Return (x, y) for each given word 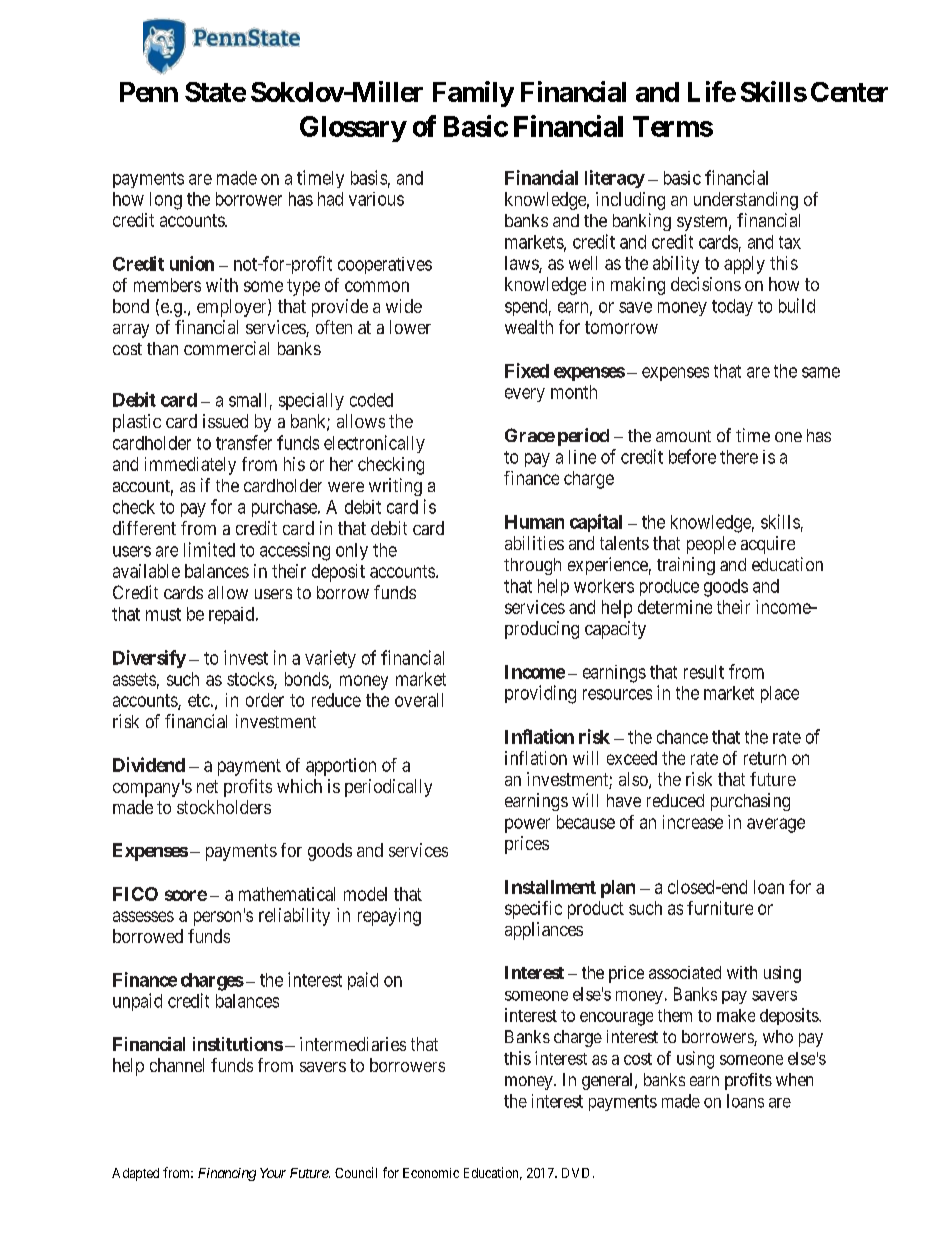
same (821, 372)
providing (540, 694)
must (163, 614)
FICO (135, 894)
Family (473, 94)
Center (849, 92)
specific (533, 910)
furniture (720, 908)
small (247, 400)
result (704, 672)
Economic (431, 1173)
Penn (149, 92)
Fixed (527, 370)
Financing (227, 1174)
